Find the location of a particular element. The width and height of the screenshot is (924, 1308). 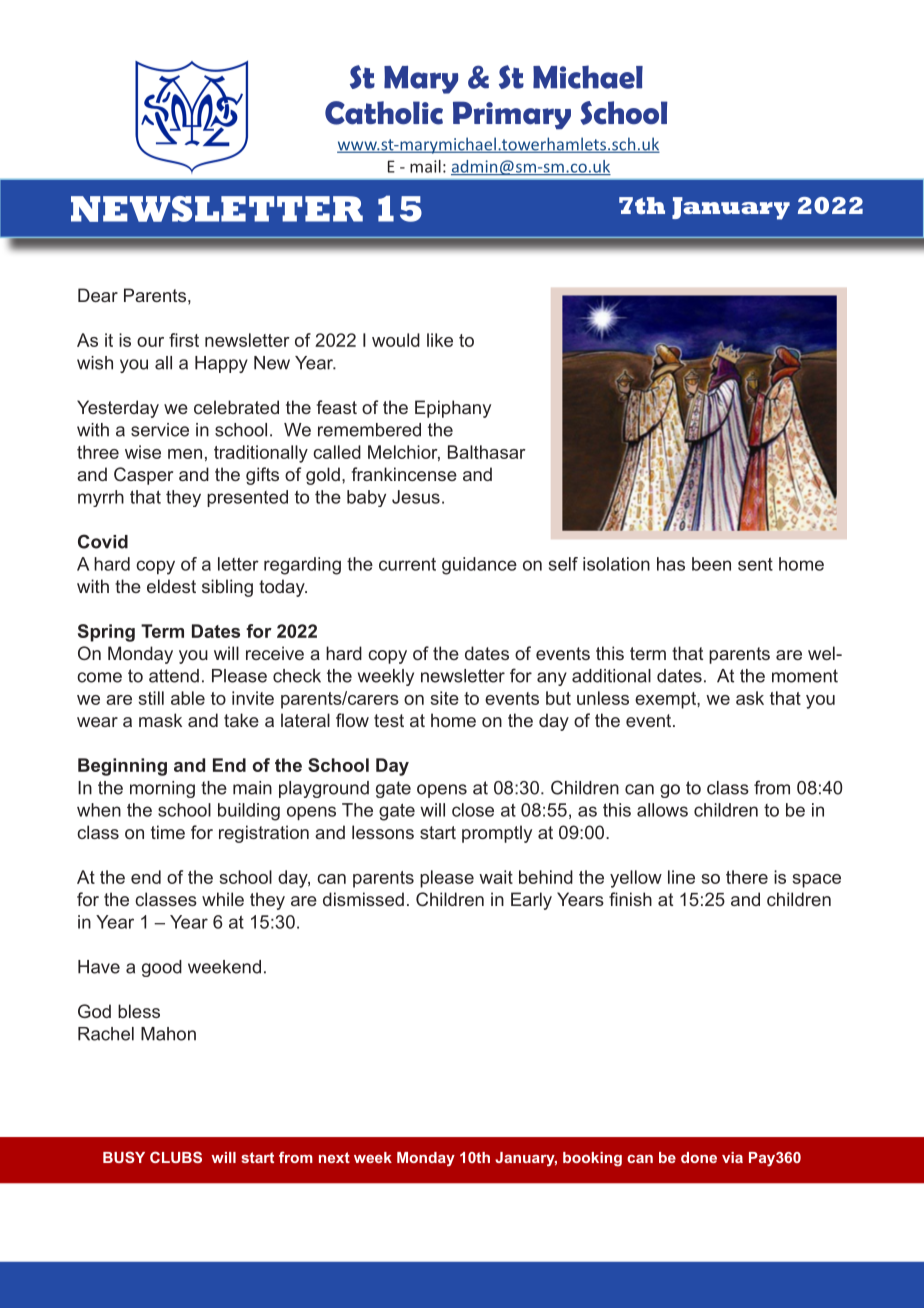

Catholic is located at coordinates (384, 113).
